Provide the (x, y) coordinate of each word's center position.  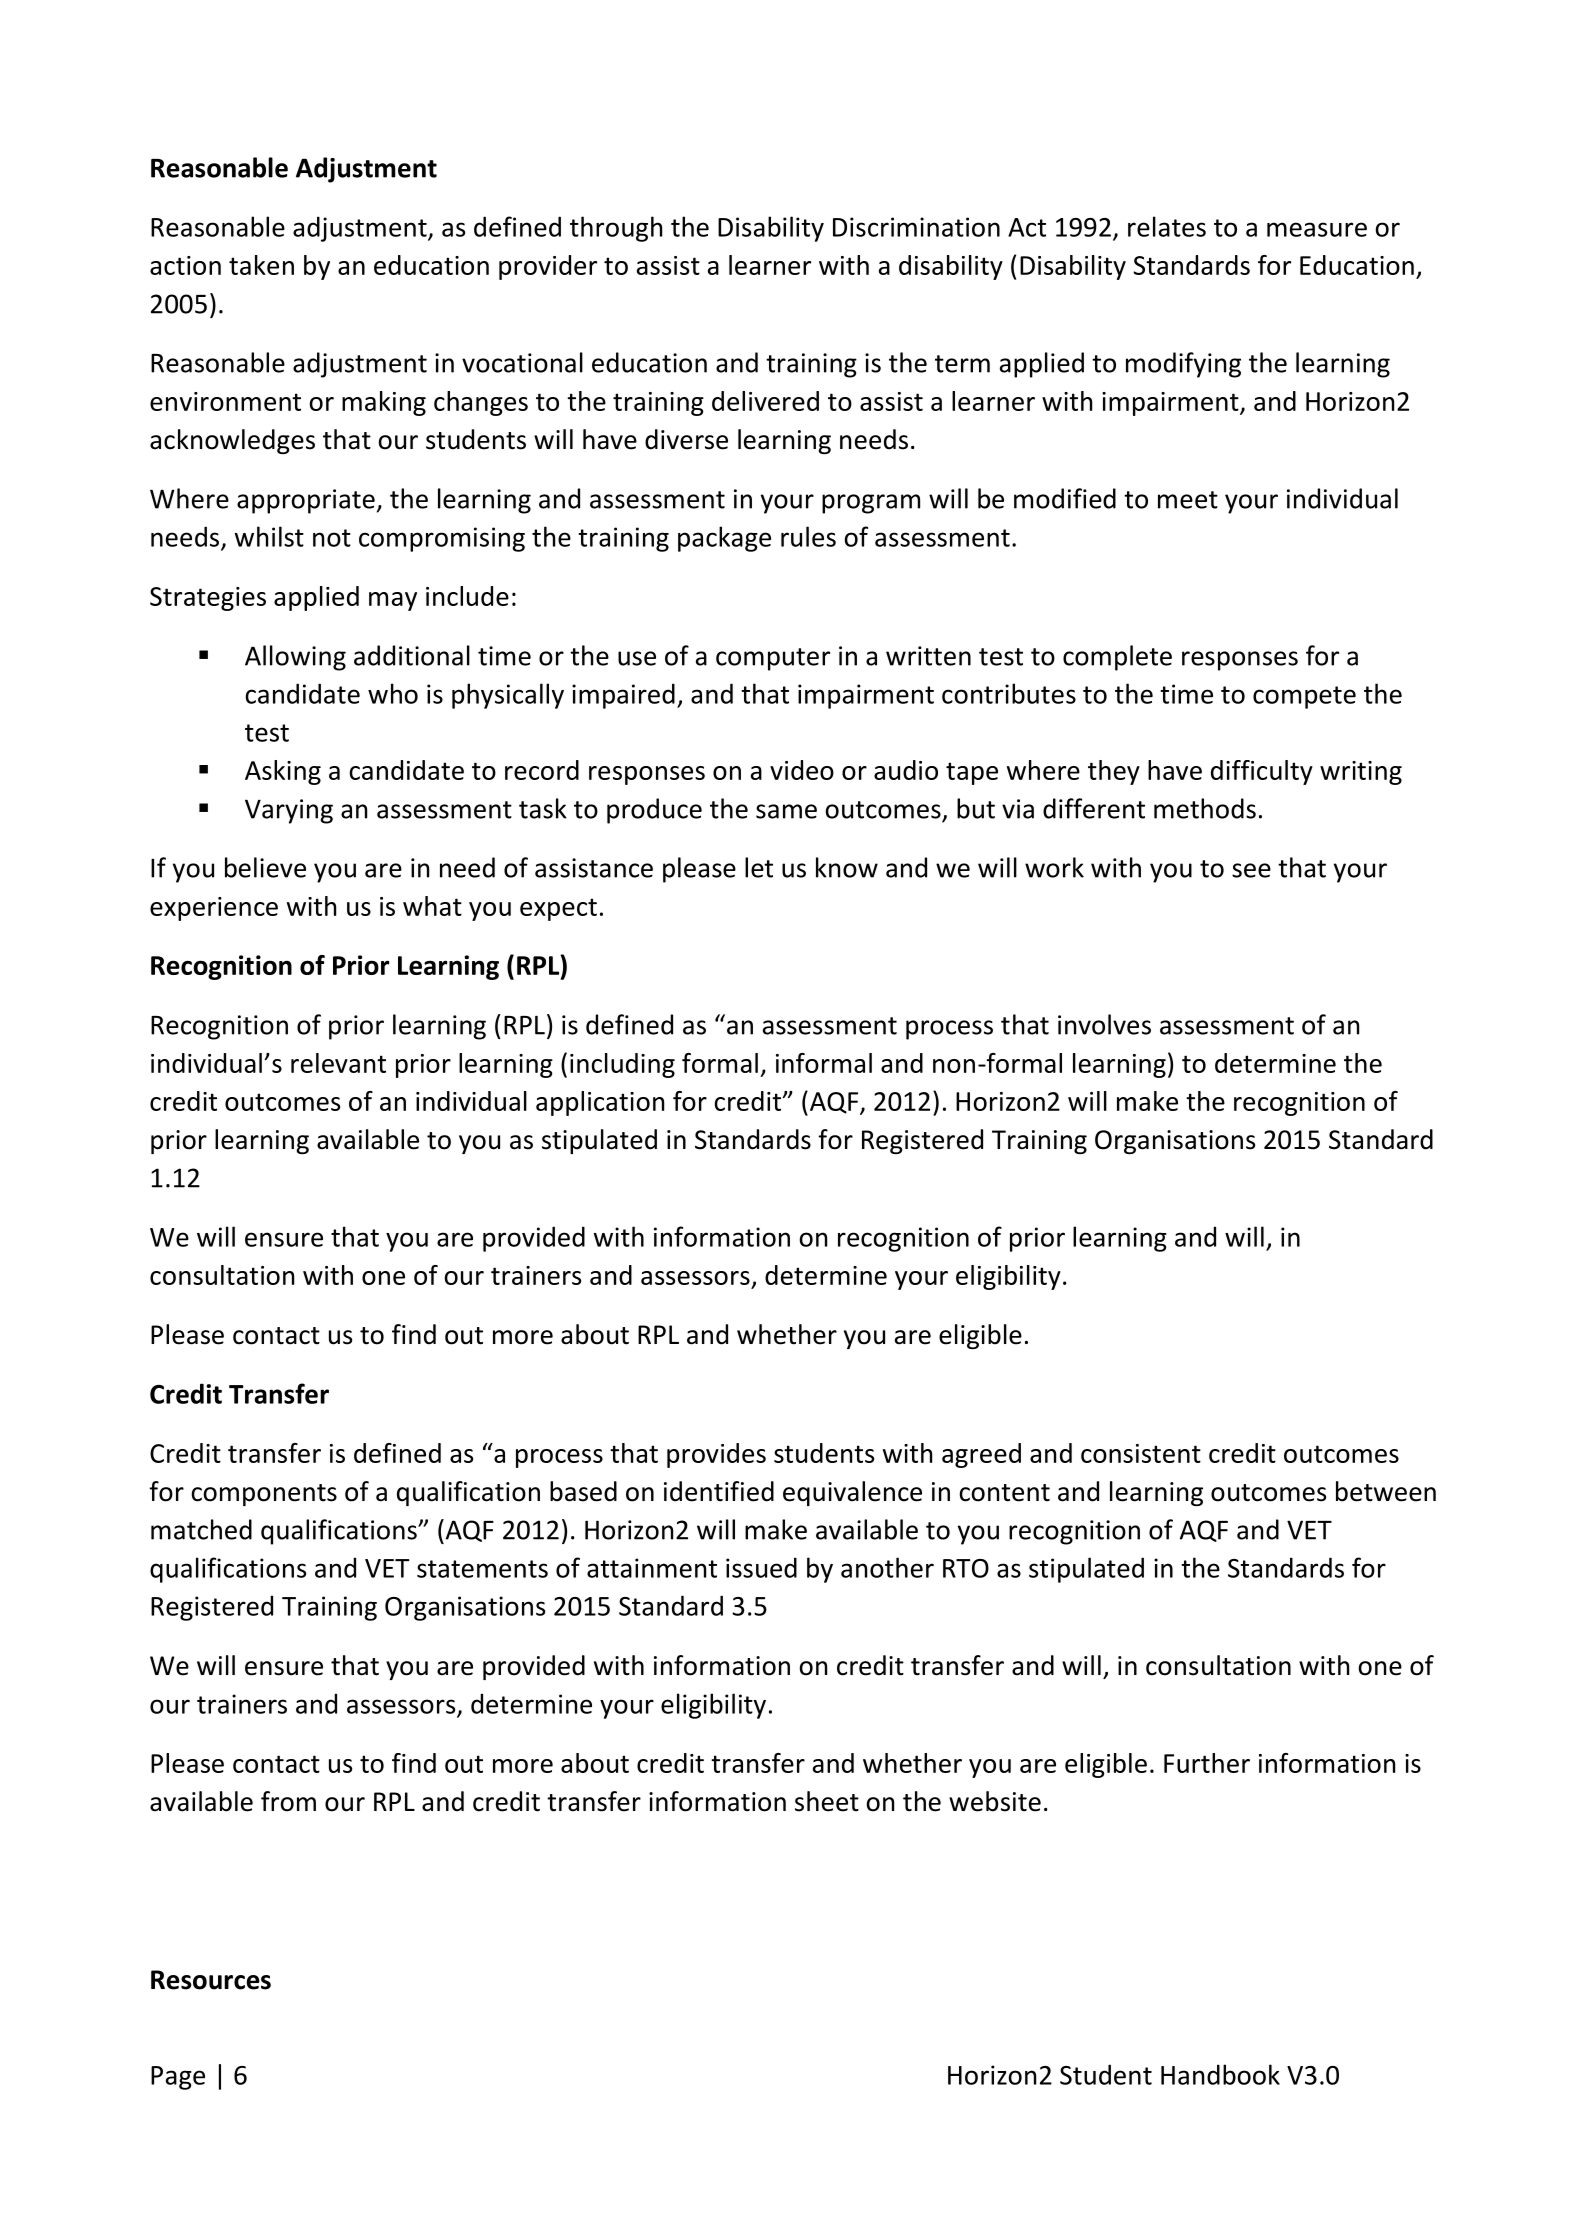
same (786, 811)
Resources (211, 1980)
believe (265, 867)
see (1251, 870)
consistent (1141, 1453)
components (264, 1495)
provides (716, 1455)
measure (1317, 229)
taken (261, 265)
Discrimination (916, 227)
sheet (827, 1801)
